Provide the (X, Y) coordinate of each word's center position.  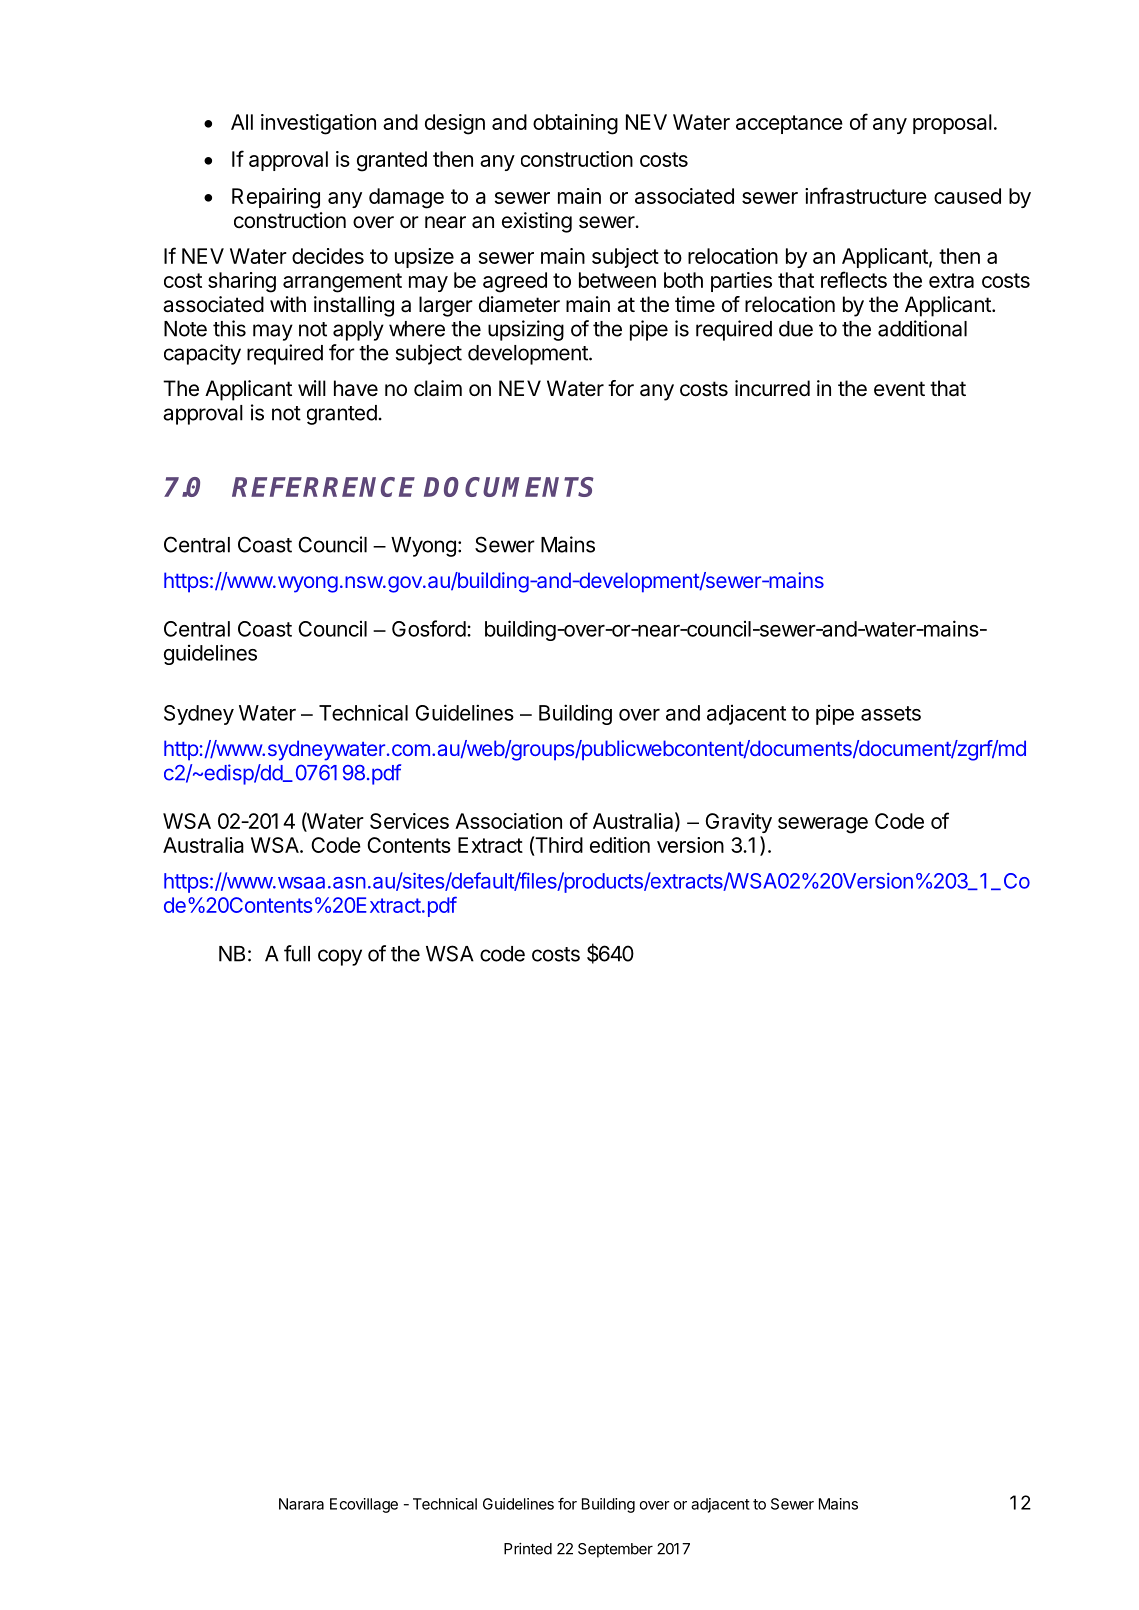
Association (508, 821)
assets (891, 713)
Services (409, 821)
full (297, 953)
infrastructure (866, 195)
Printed (528, 1548)
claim (438, 388)
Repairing (276, 198)
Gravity (739, 823)
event (899, 389)
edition (620, 845)
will (312, 388)
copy (340, 957)
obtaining (575, 124)
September (615, 1550)
